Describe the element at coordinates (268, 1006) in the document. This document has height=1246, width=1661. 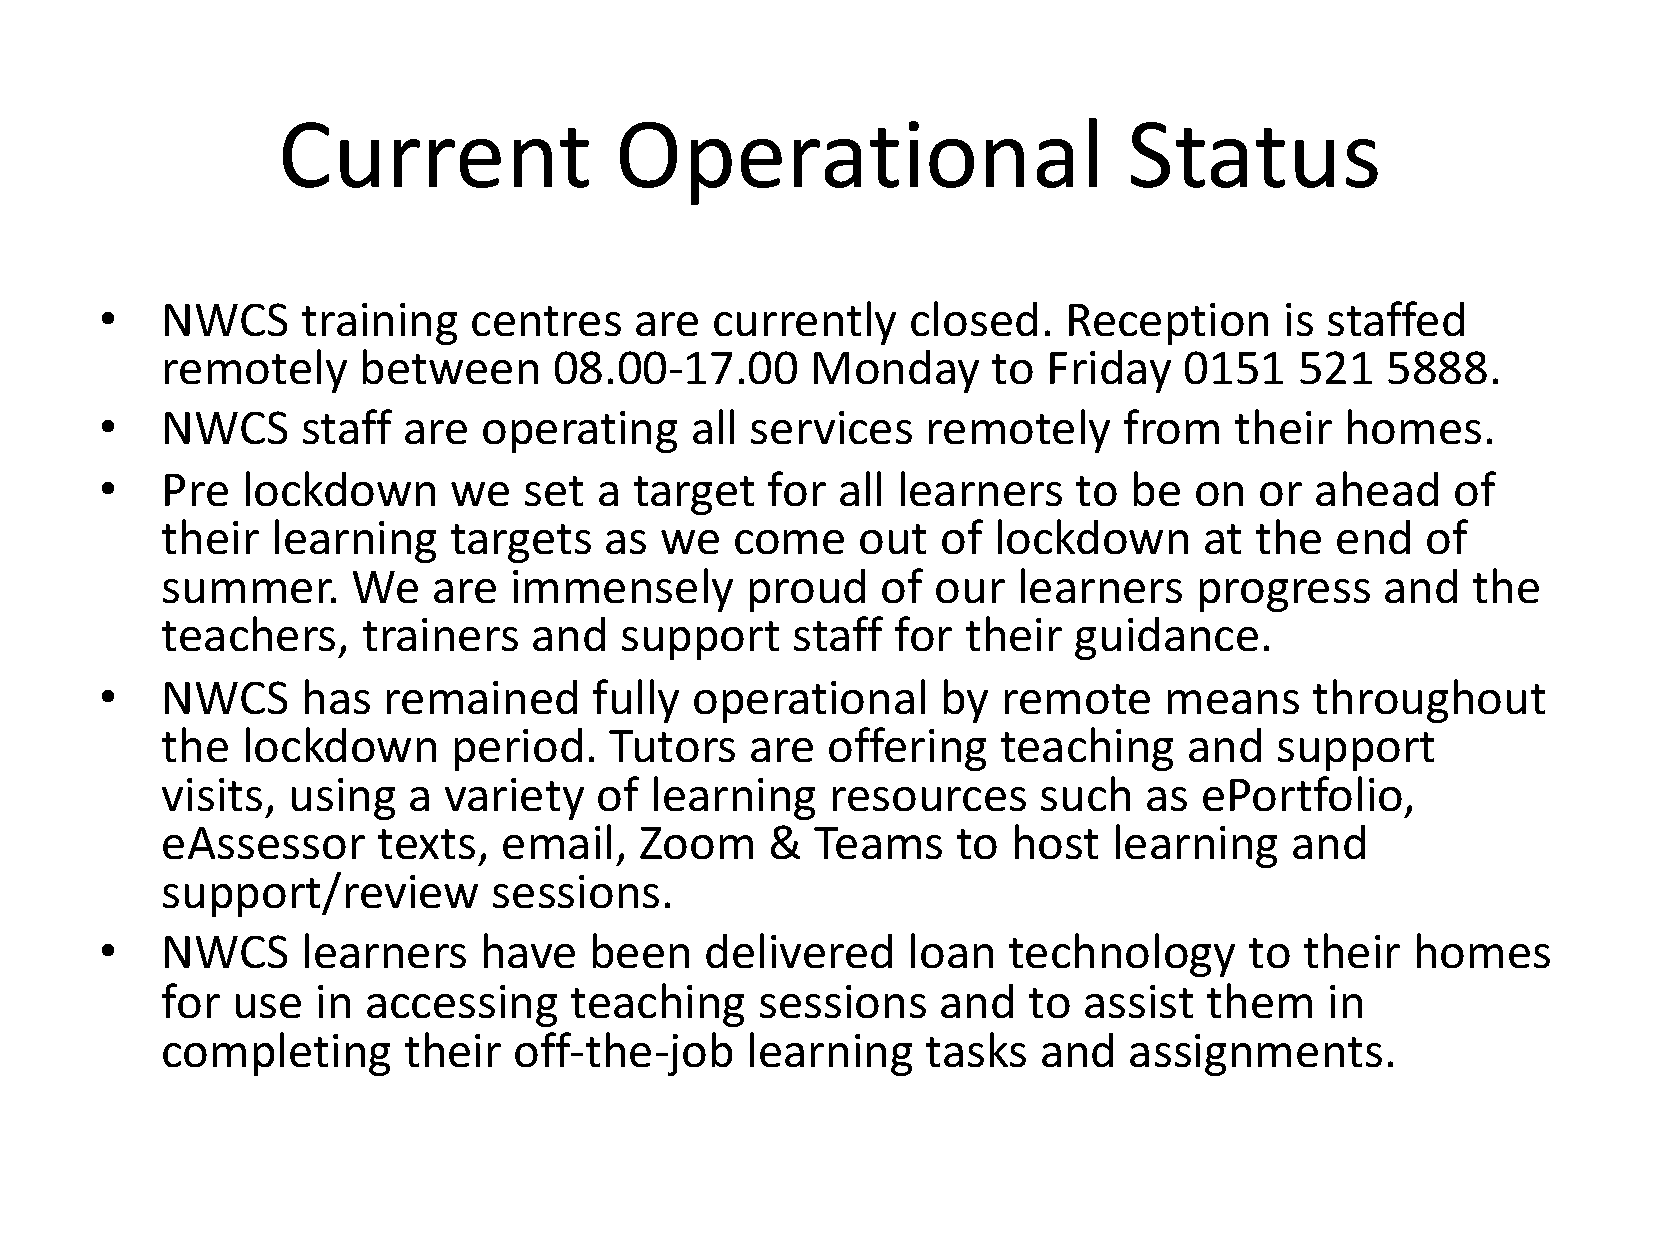
I see `use` at that location.
